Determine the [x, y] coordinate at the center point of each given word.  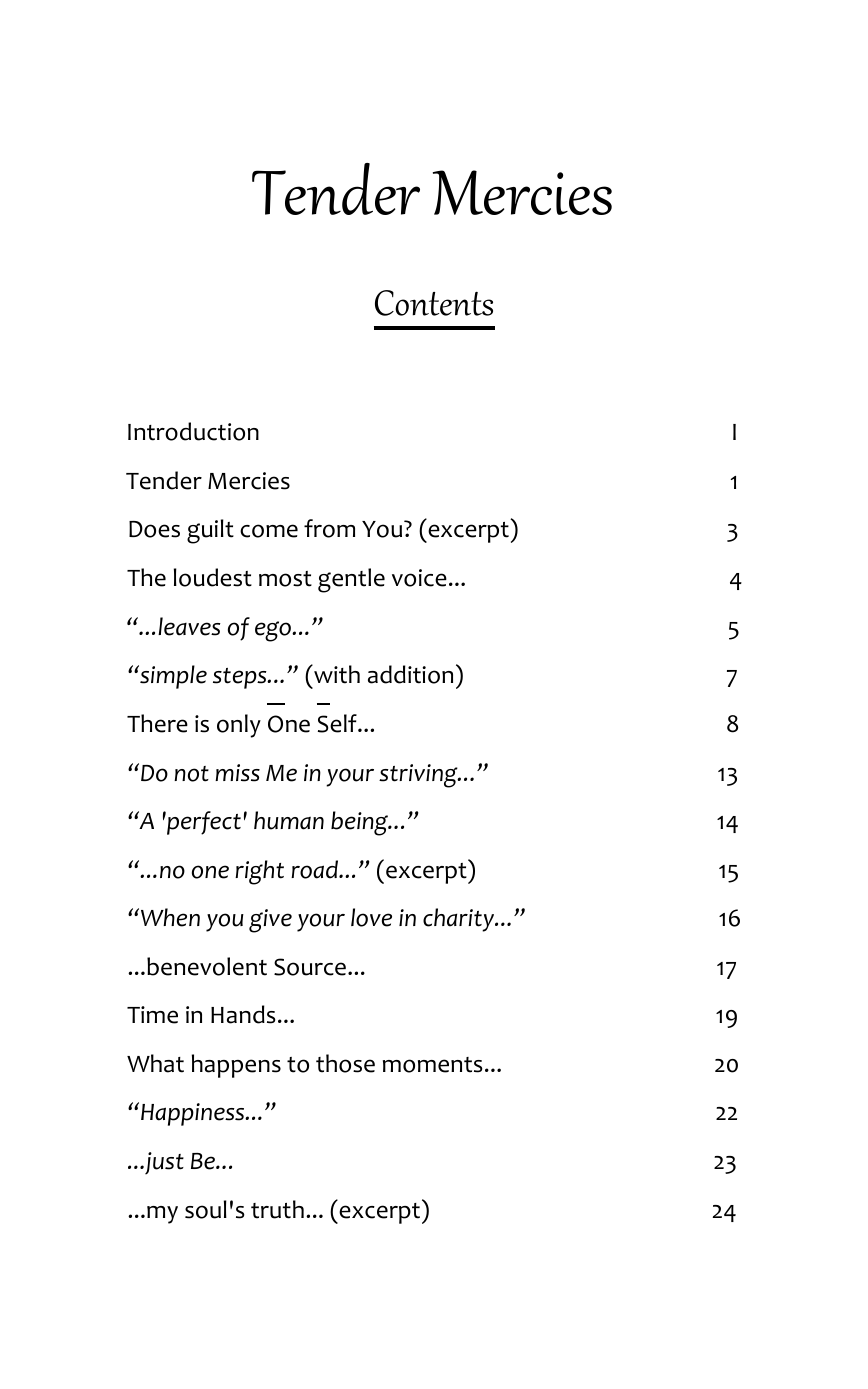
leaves [189, 626]
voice [419, 578]
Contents [434, 303]
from [329, 528]
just [163, 1163]
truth [277, 1209]
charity [459, 920]
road [316, 869]
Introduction [193, 431]
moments [433, 1065]
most [285, 579]
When [170, 917]
